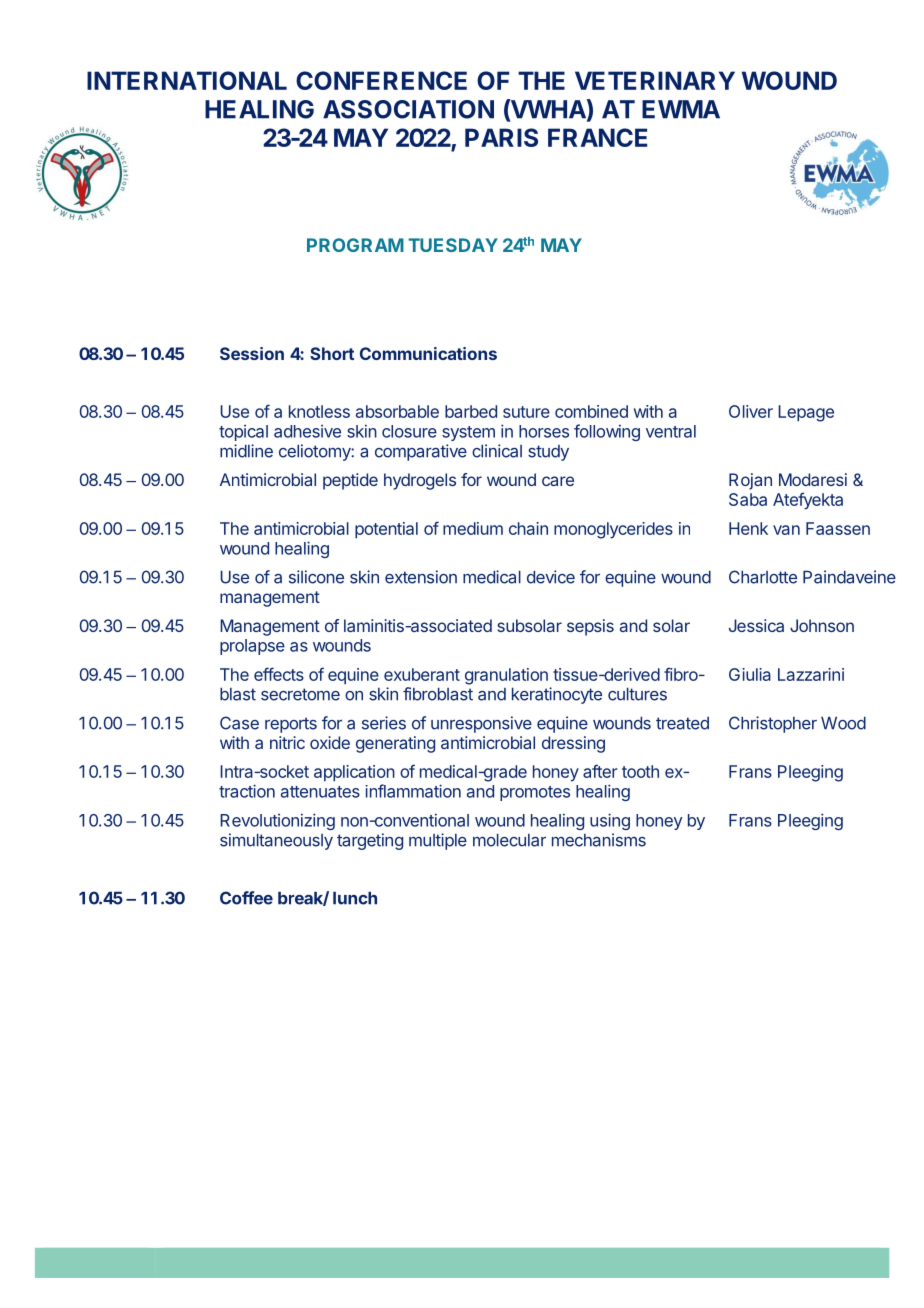  Describe the element at coordinates (246, 451) in the screenshot. I see `midline` at that location.
